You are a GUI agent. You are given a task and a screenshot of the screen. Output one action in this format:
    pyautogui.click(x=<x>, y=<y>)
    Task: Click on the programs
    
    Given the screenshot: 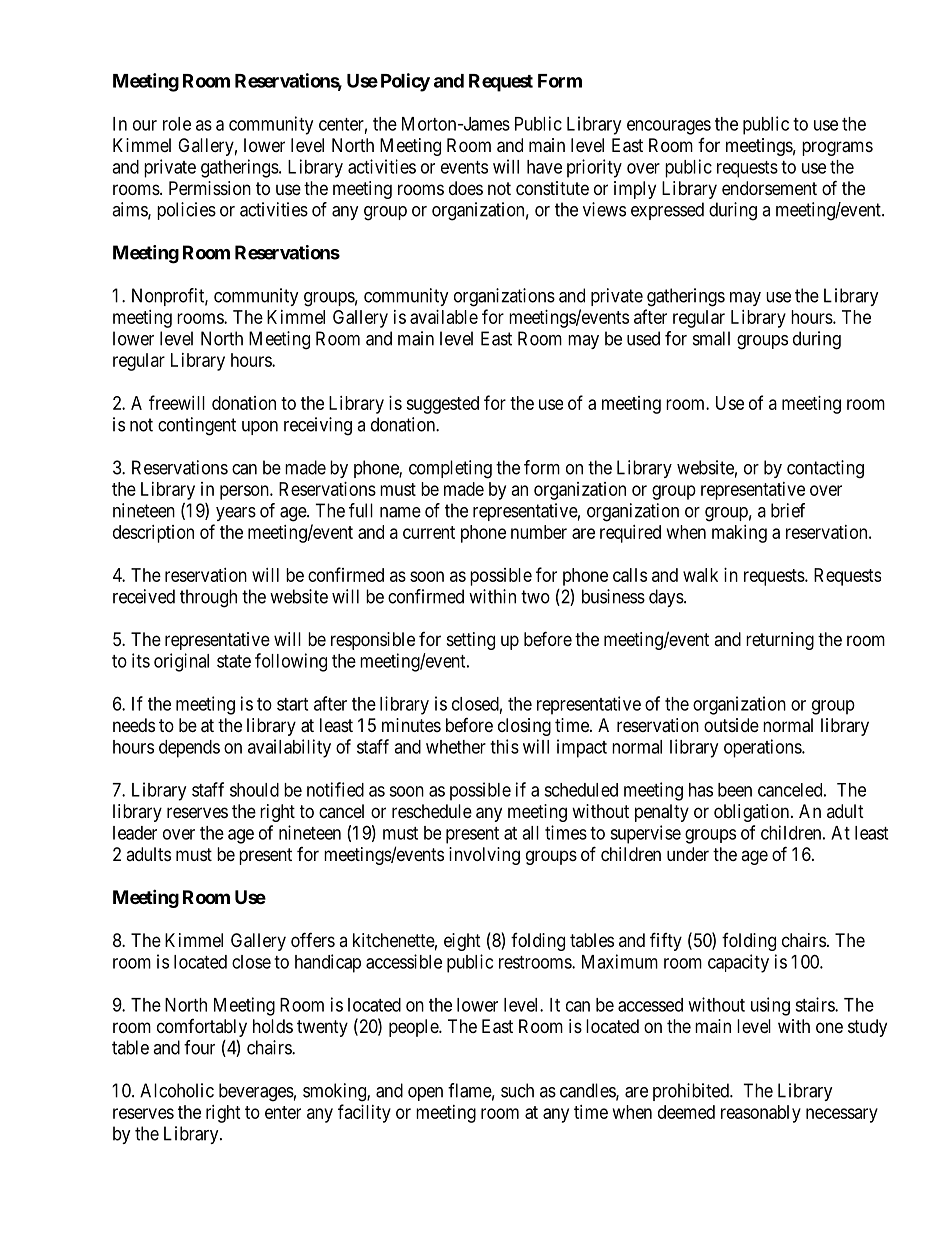 What is the action you would take?
    pyautogui.click(x=837, y=148)
